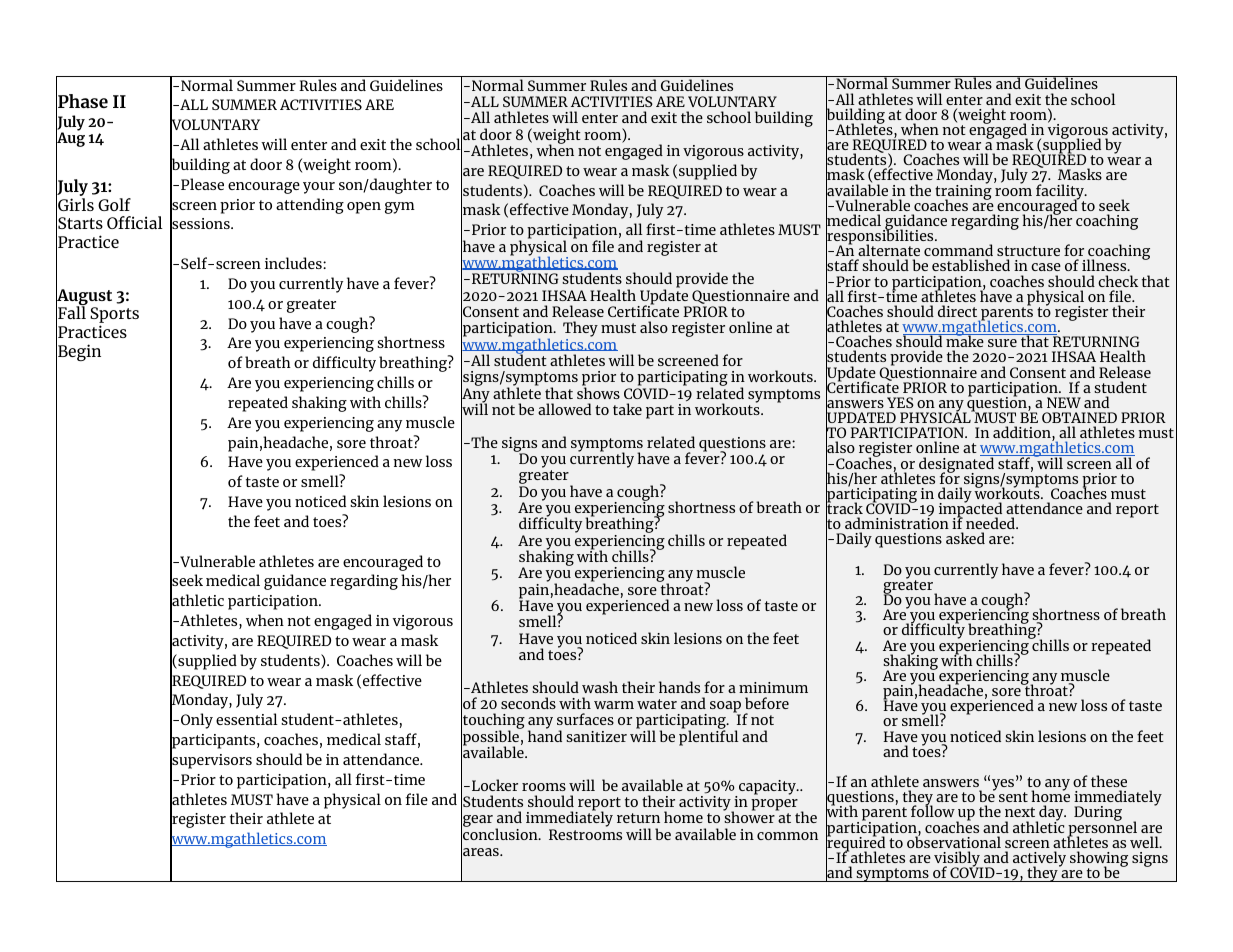 The height and width of the document is (952, 1233). Describe the element at coordinates (991, 523) in the document. I see `needed` at that location.
